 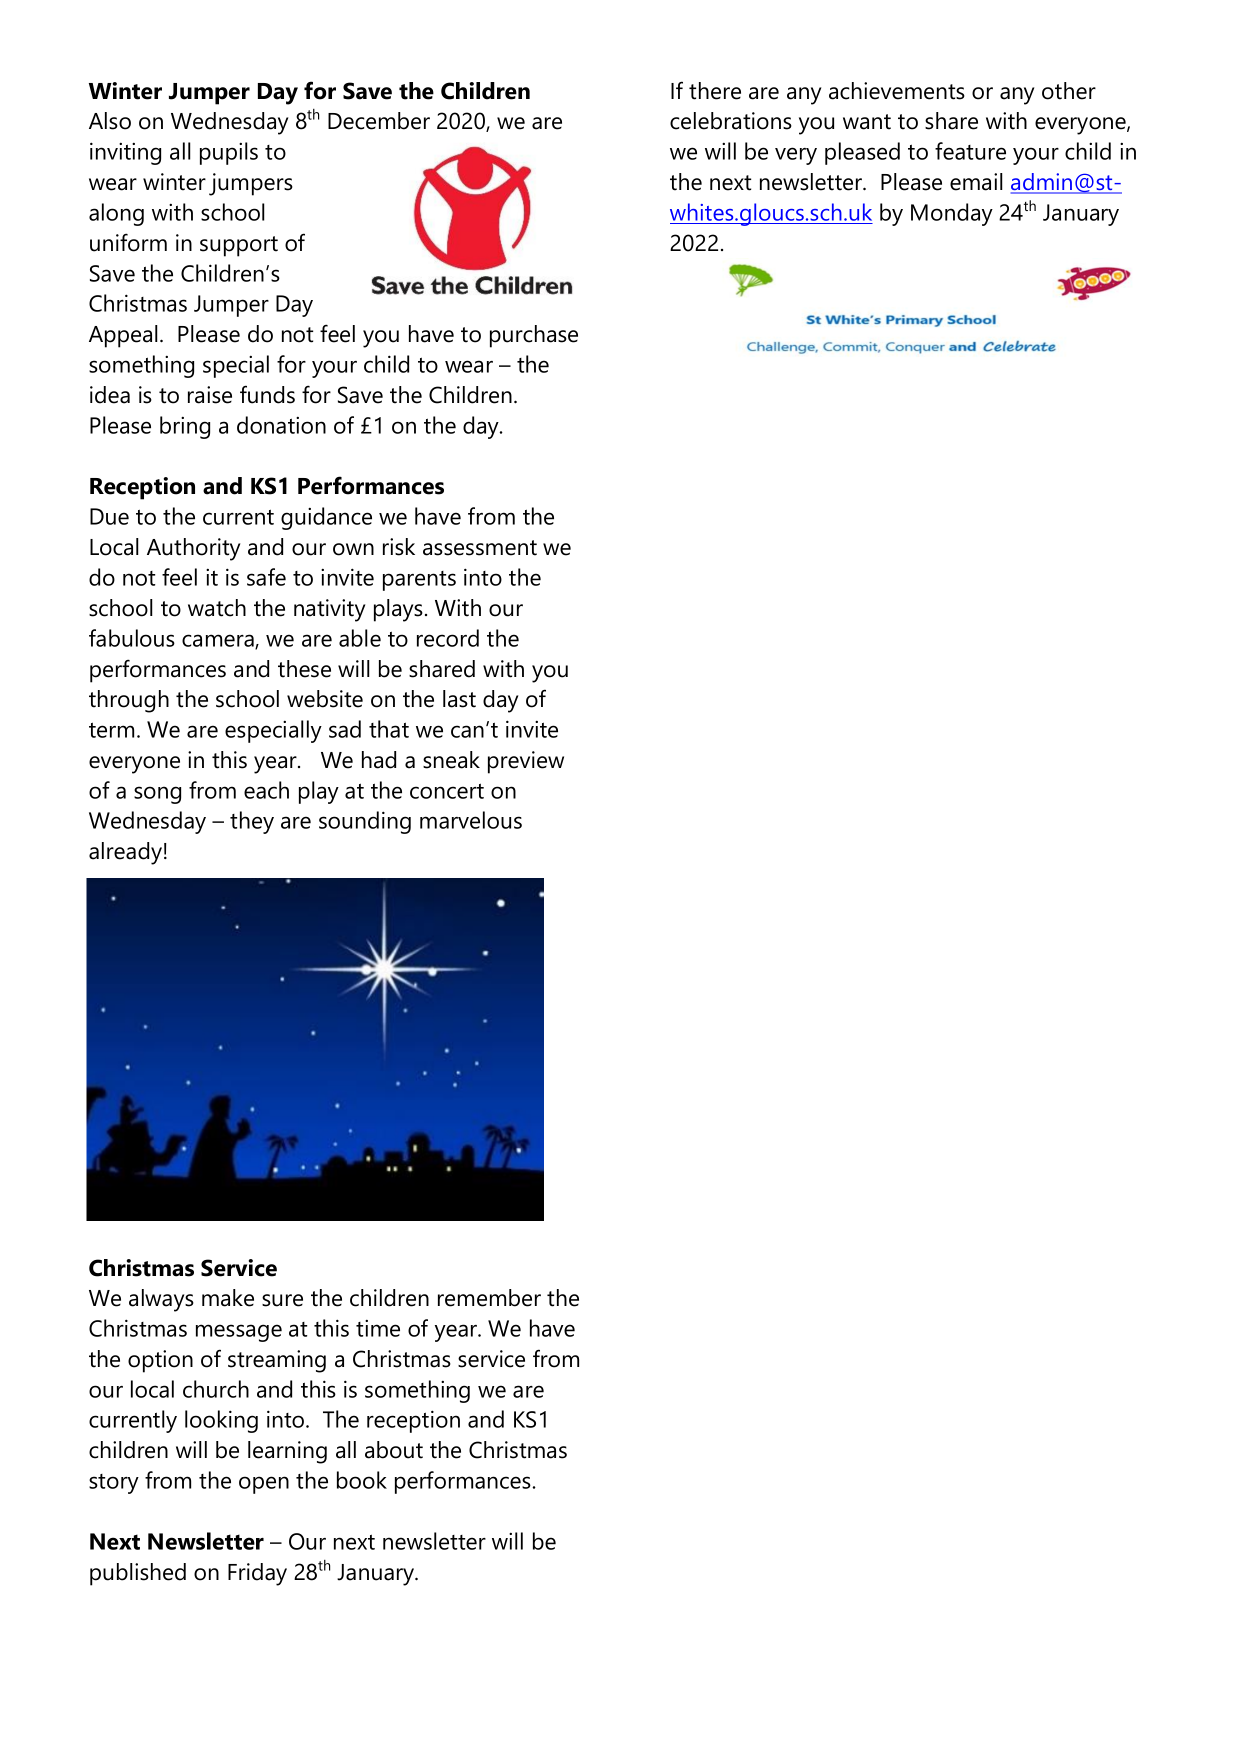 What do you see at coordinates (257, 1574) in the image?
I see `Friday` at bounding box center [257, 1574].
